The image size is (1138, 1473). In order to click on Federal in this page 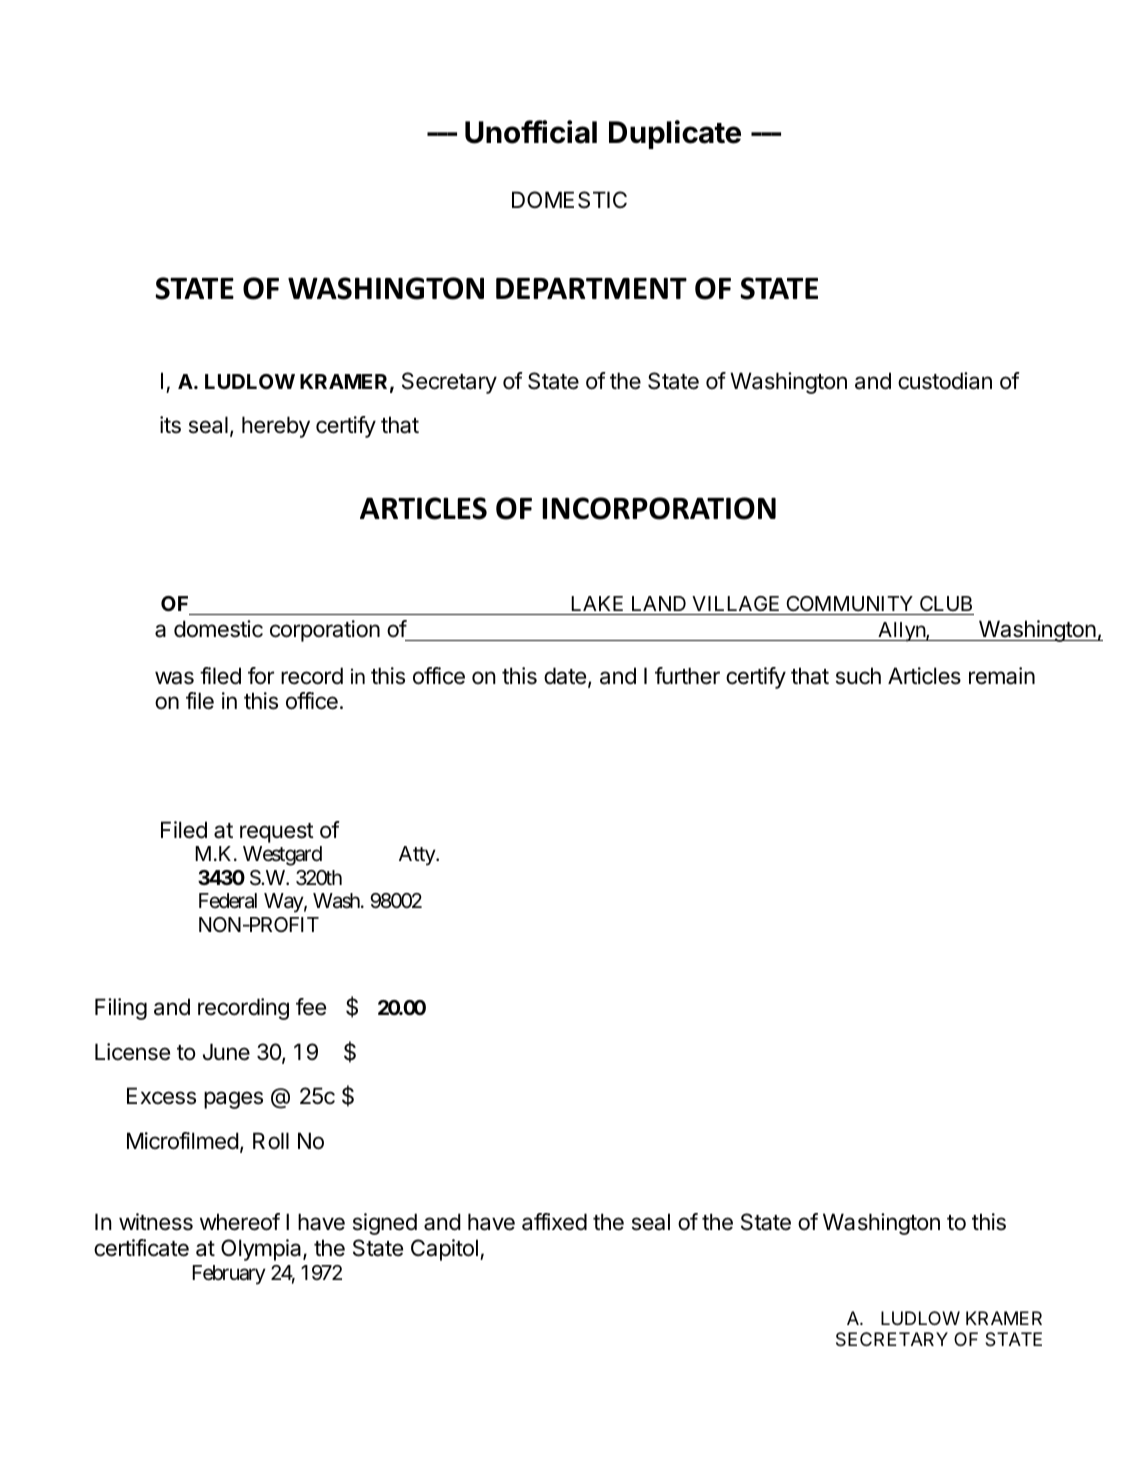, I will do `click(228, 901)`.
